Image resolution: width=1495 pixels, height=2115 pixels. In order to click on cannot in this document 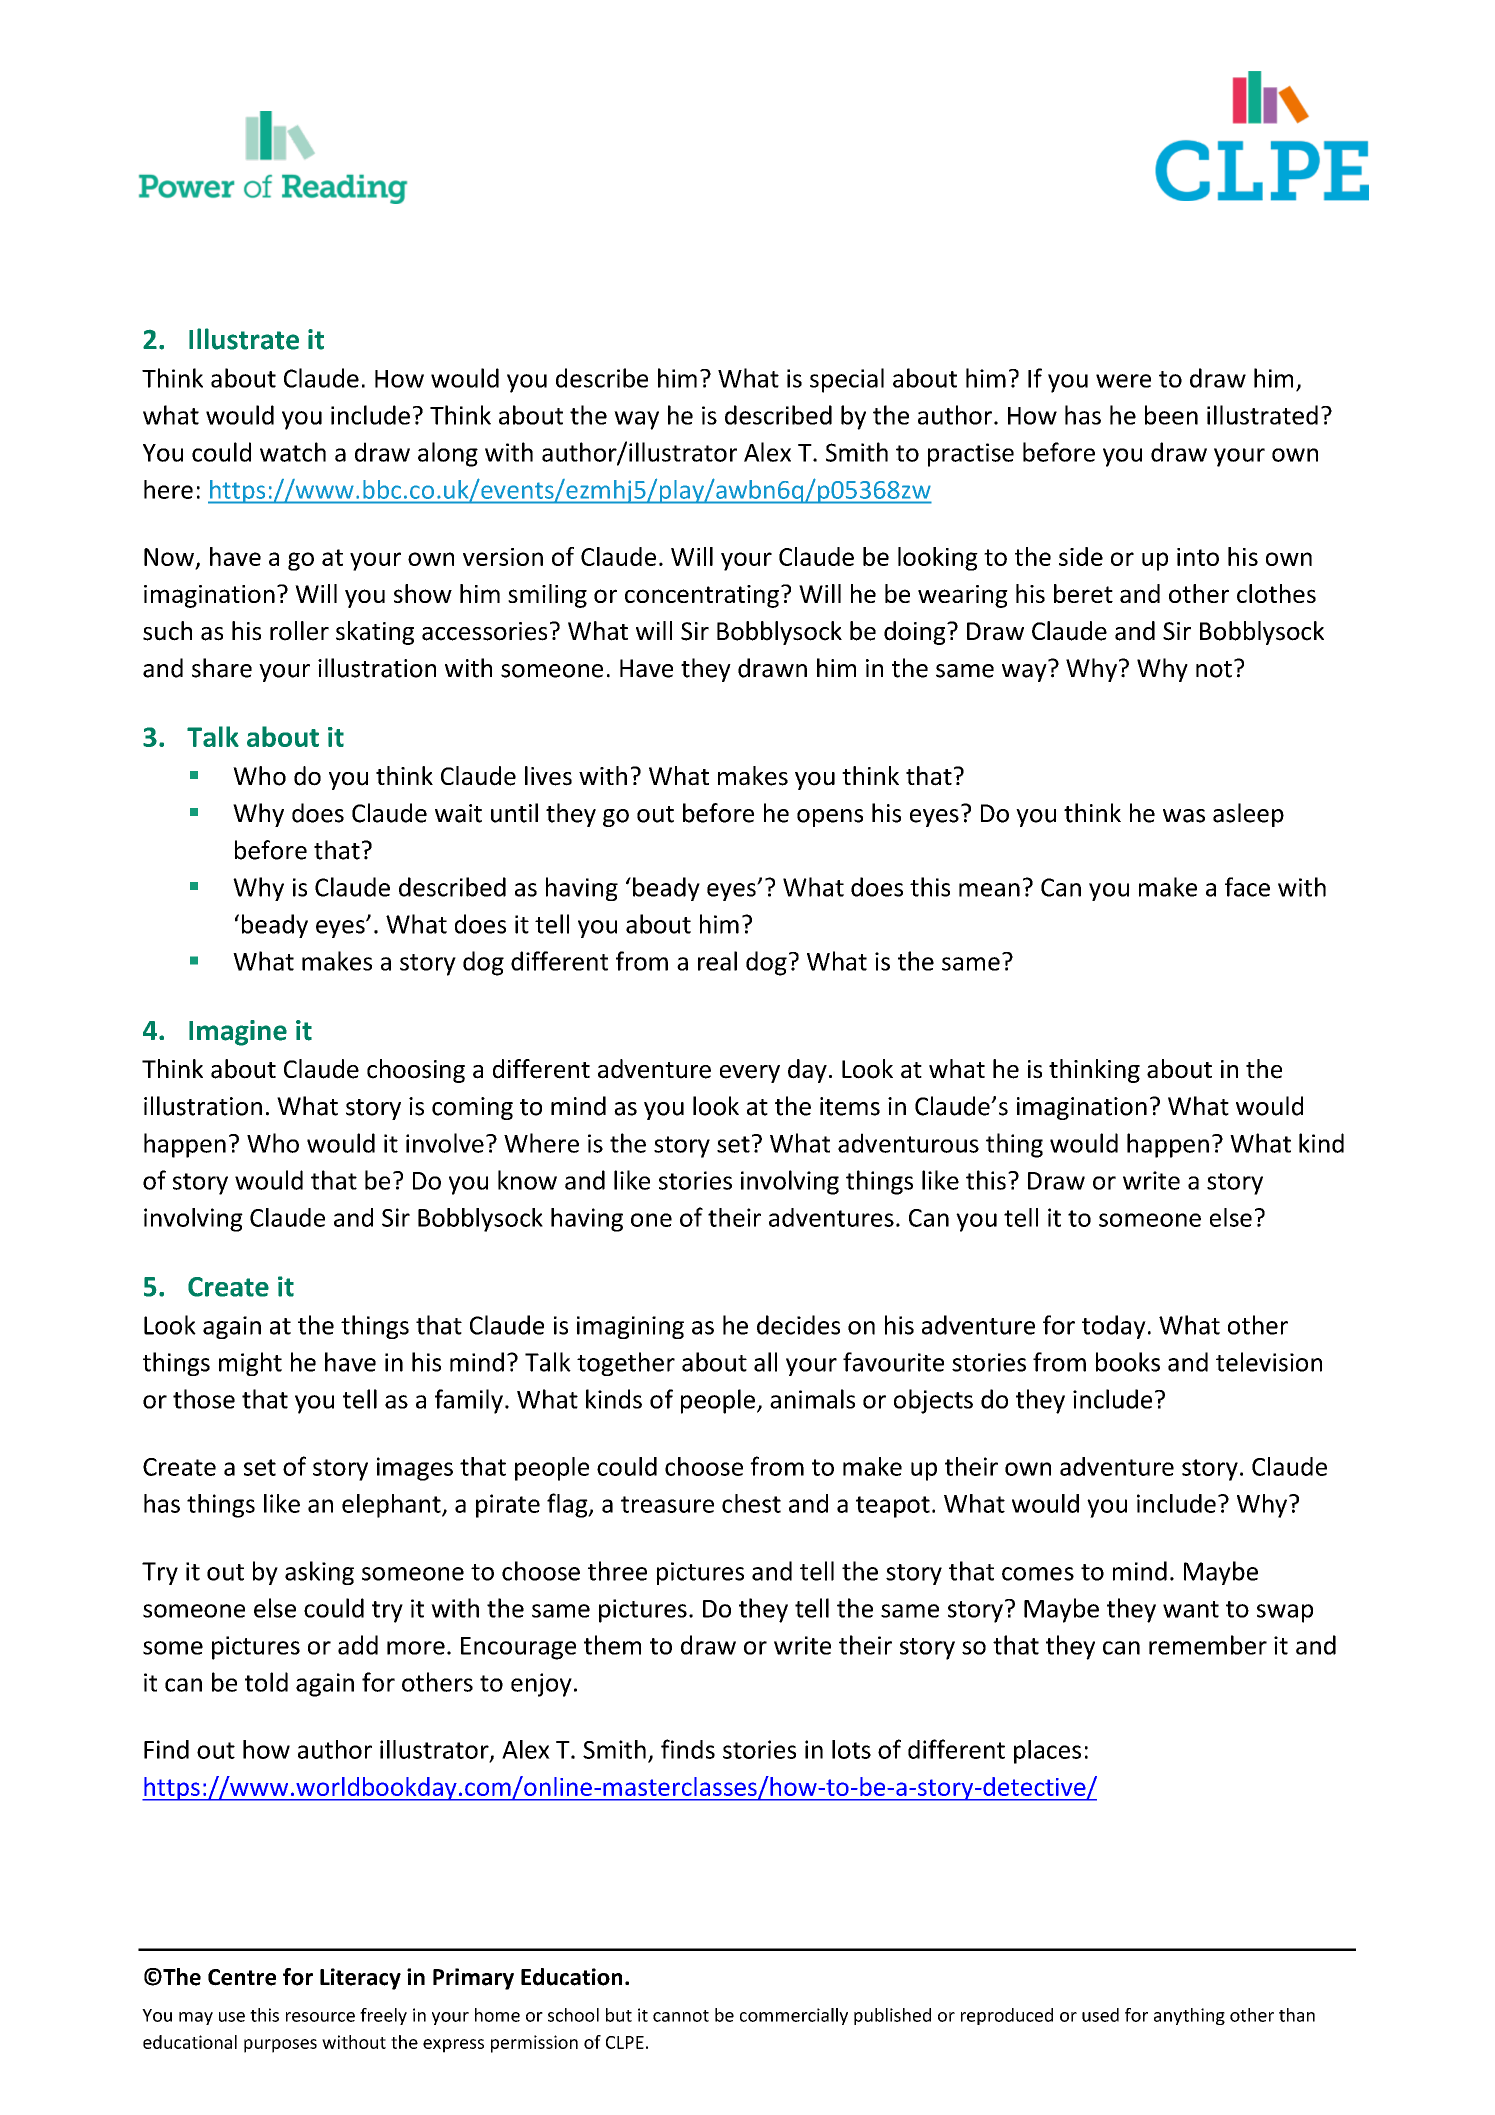, I will do `click(681, 2016)`.
